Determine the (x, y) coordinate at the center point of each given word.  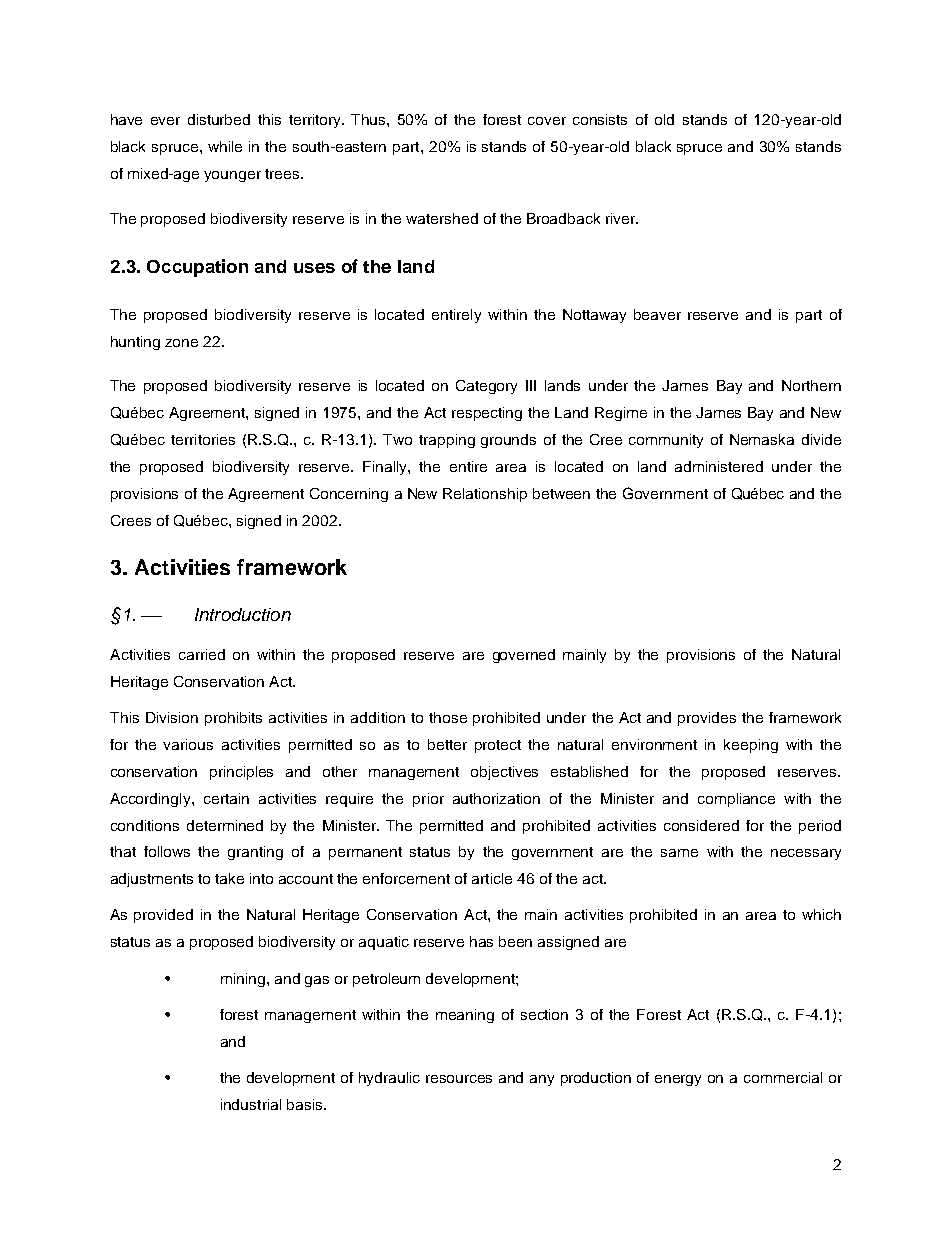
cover (547, 121)
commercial (783, 1077)
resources (459, 1079)
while (225, 146)
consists (600, 119)
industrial (251, 1104)
